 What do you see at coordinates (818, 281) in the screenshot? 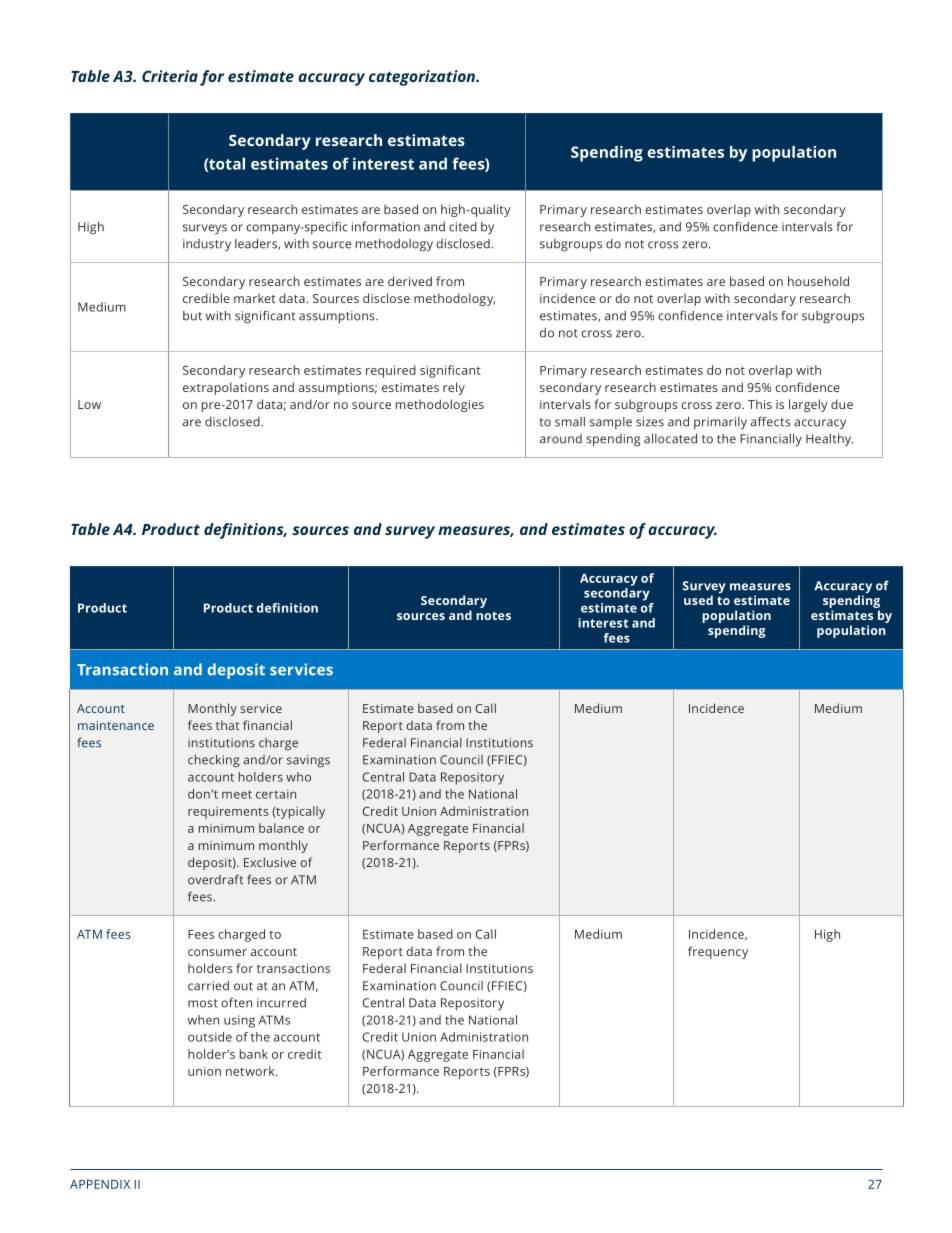
I see `household` at bounding box center [818, 281].
